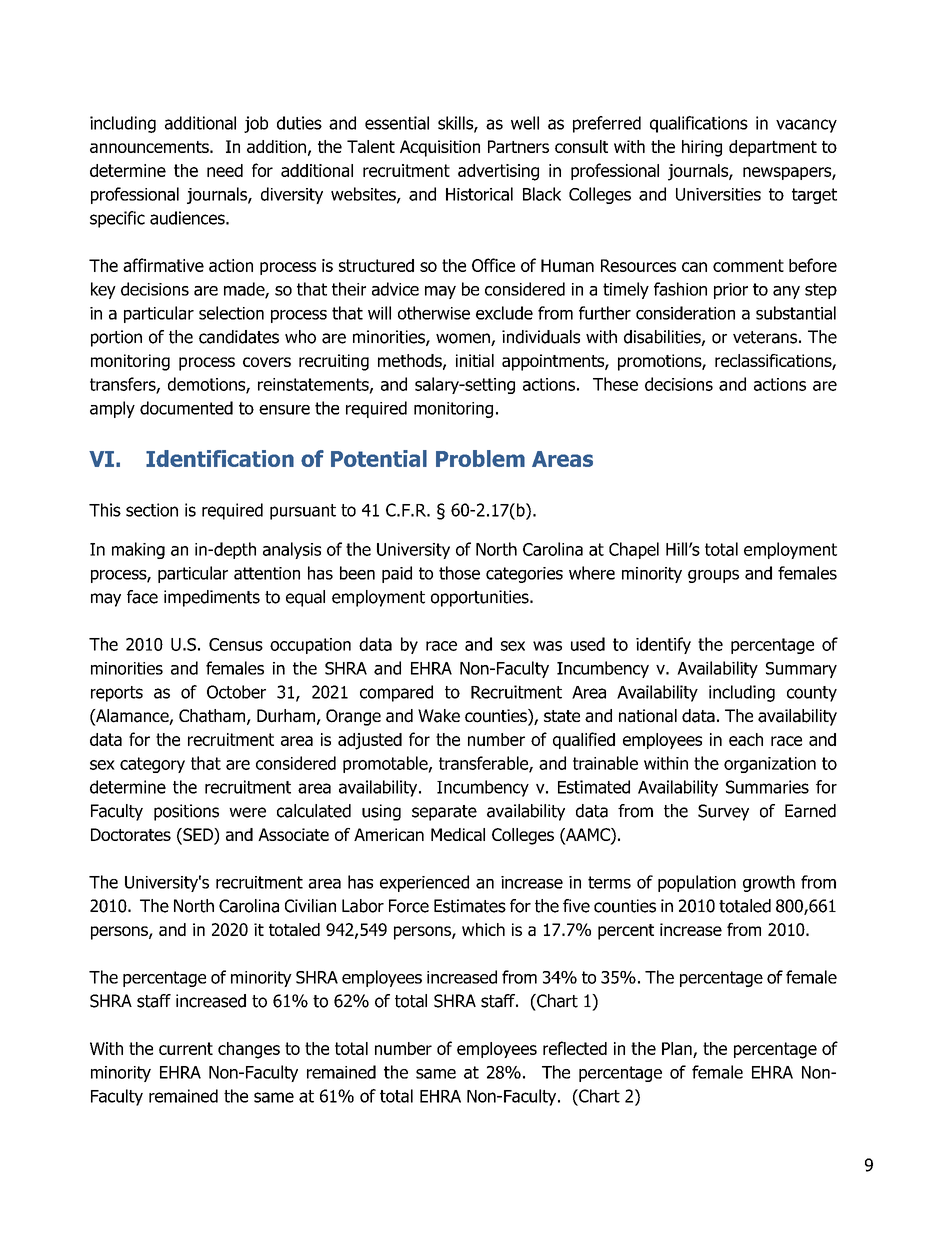  What do you see at coordinates (212, 598) in the screenshot?
I see `impediments` at bounding box center [212, 598].
